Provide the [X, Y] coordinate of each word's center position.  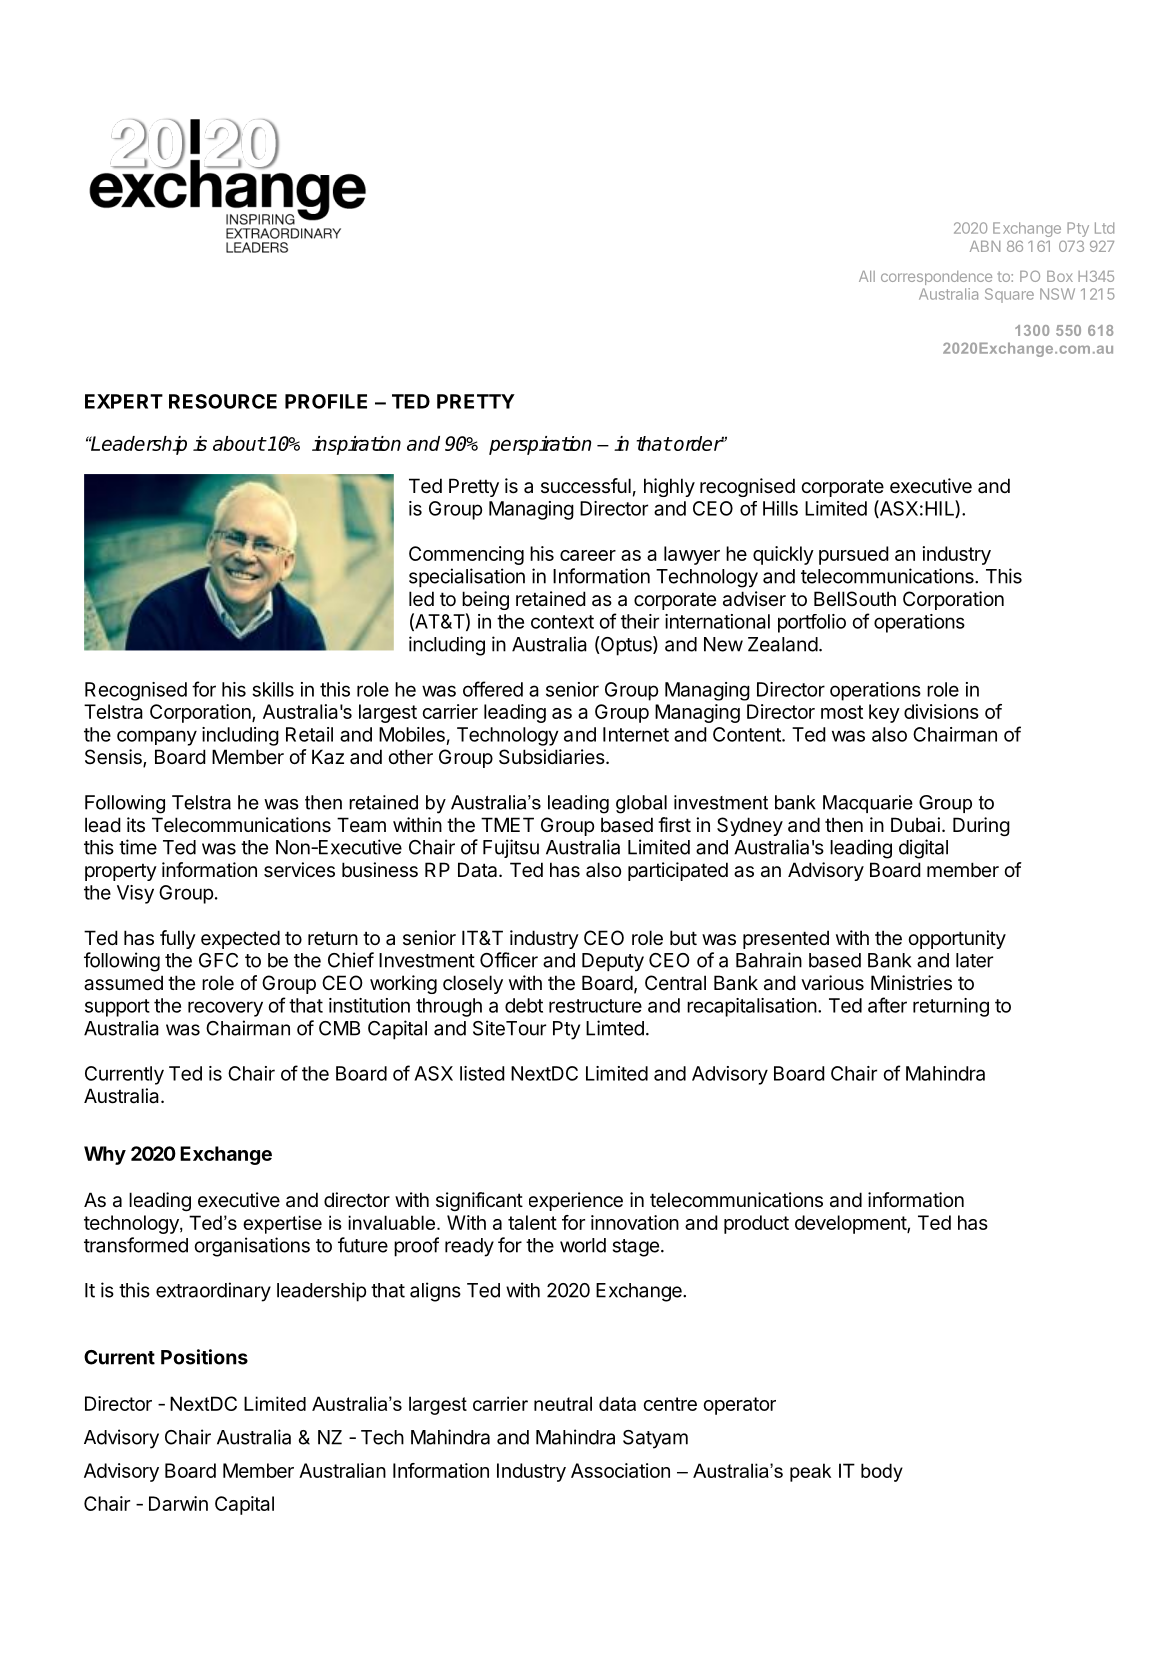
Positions [204, 1357]
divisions [941, 711]
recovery [225, 1009]
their [640, 621]
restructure [595, 1006]
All [867, 276]
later [974, 960]
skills [273, 689]
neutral [563, 1403]
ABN [985, 246]
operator [739, 1406]
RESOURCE [223, 401]
